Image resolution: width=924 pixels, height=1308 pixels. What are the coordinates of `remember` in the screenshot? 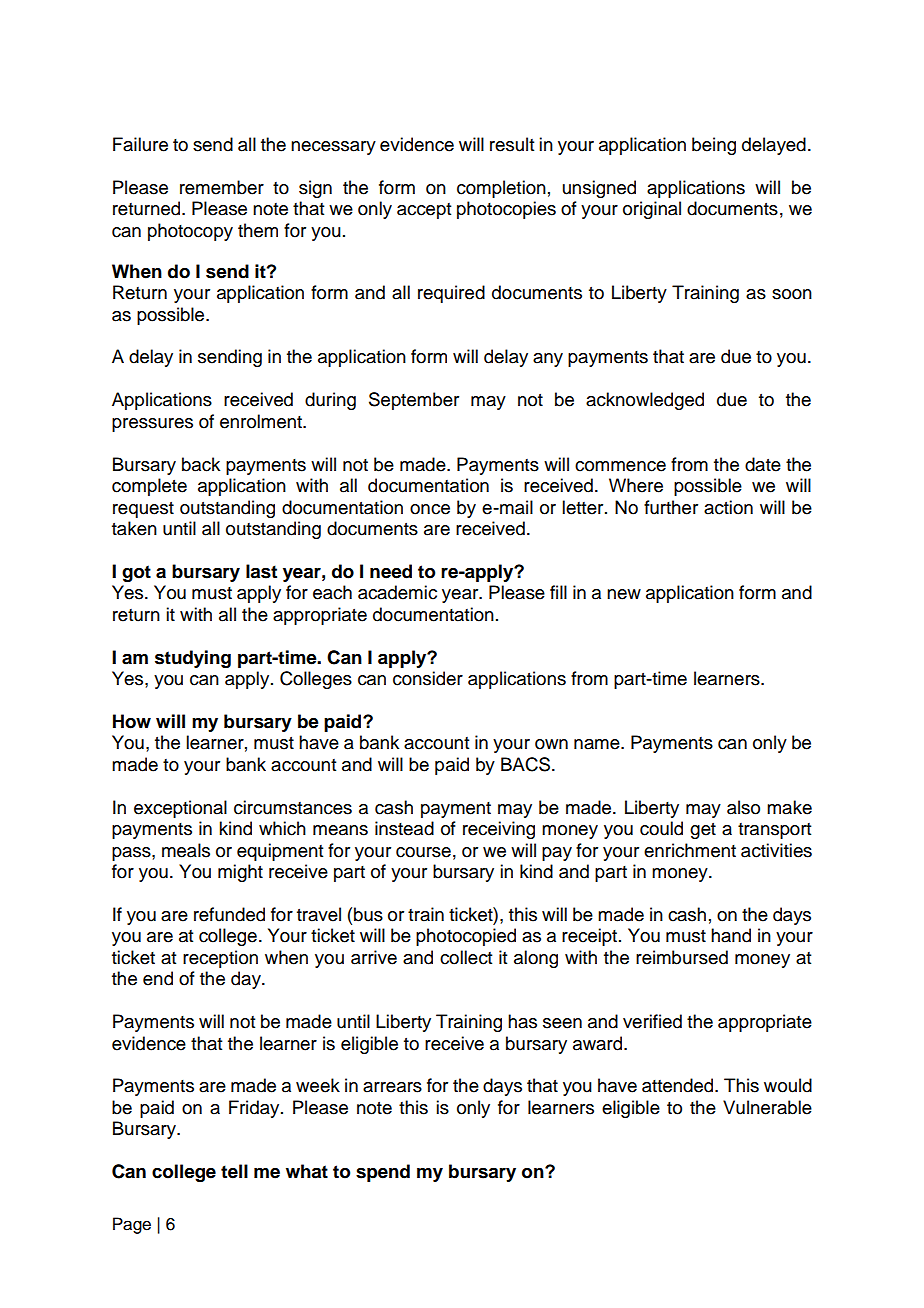 It's located at (222, 187).
